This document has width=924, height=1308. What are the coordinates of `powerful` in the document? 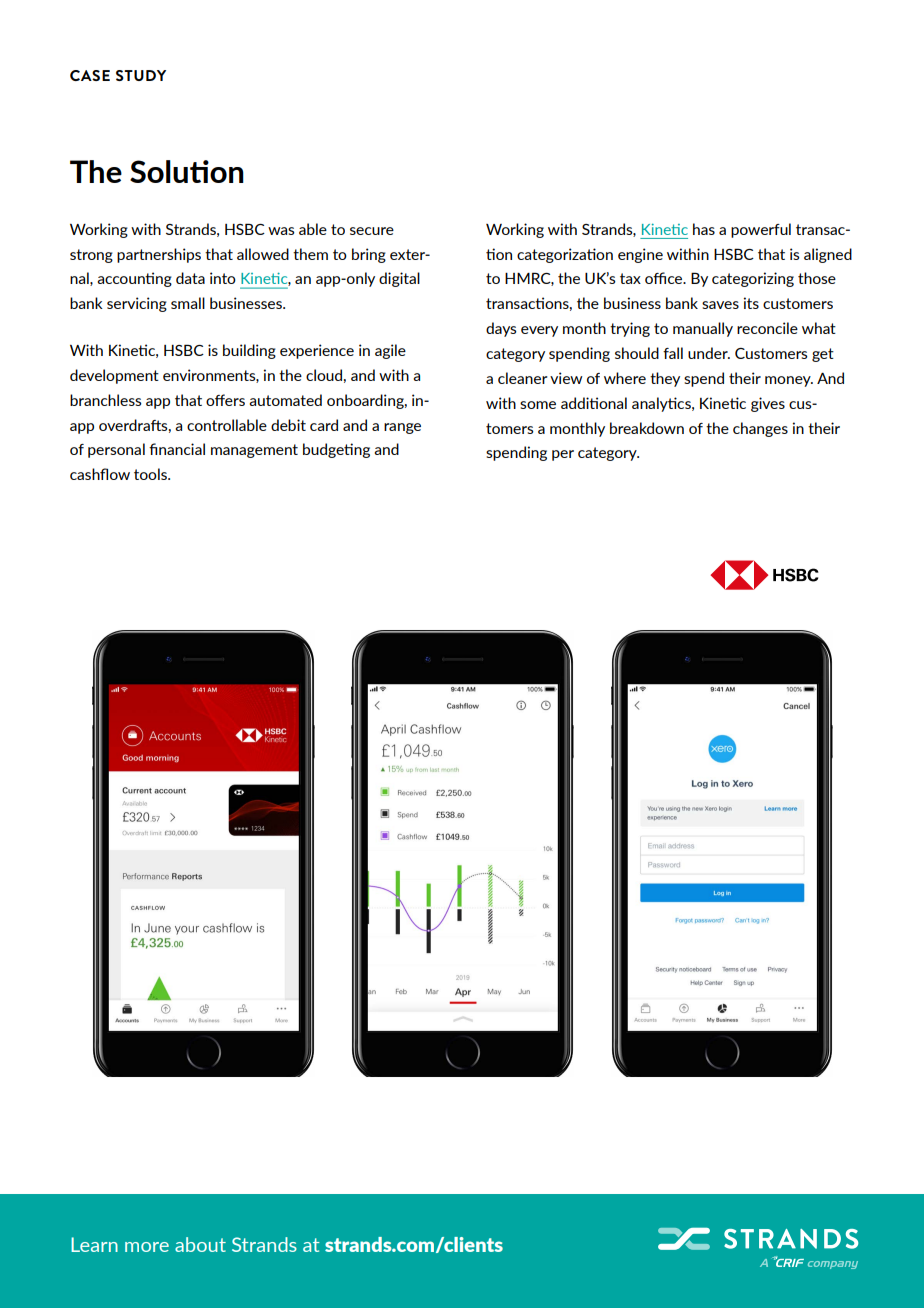 It's located at (761, 230).
